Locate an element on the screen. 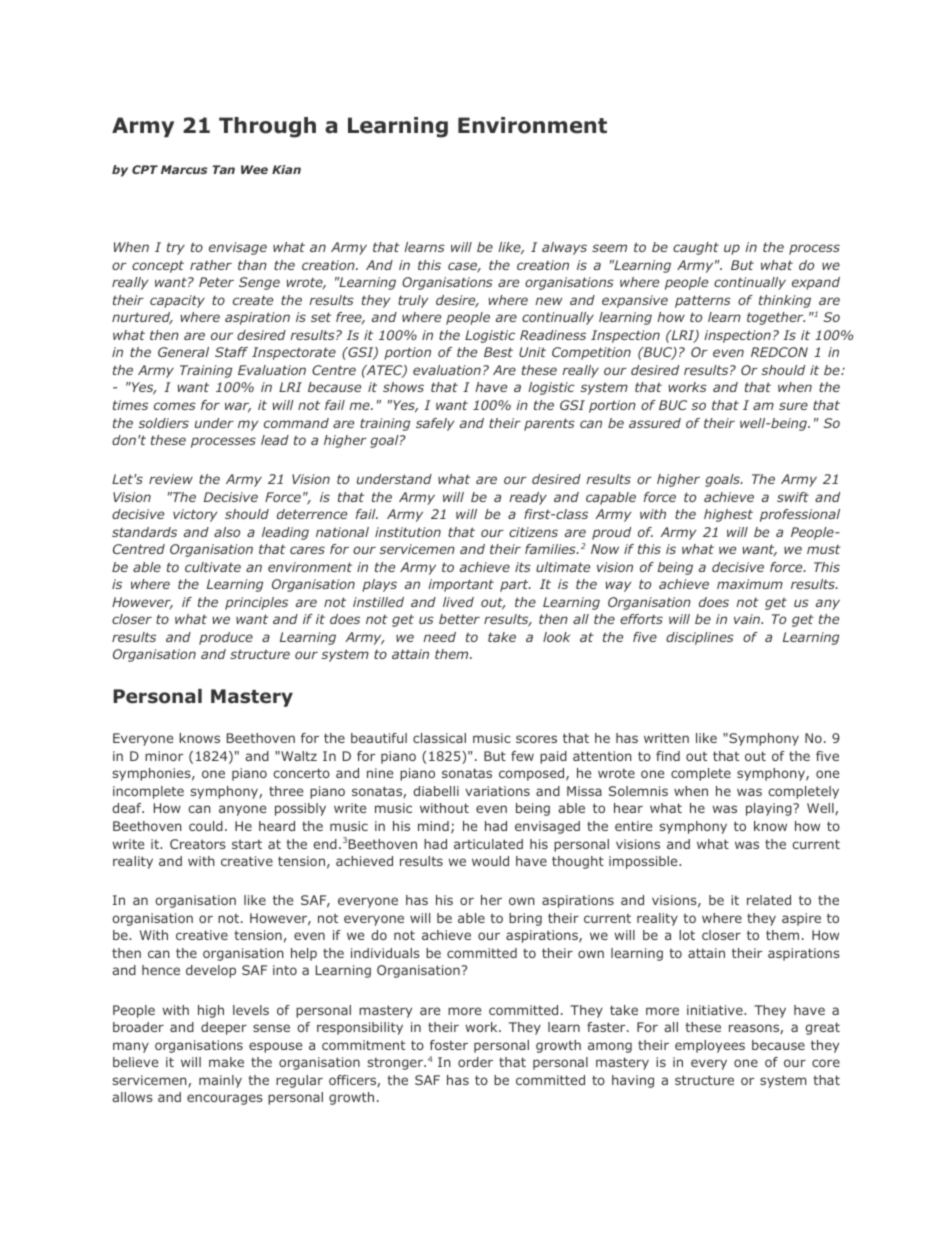  articulated is located at coordinates (488, 844).
